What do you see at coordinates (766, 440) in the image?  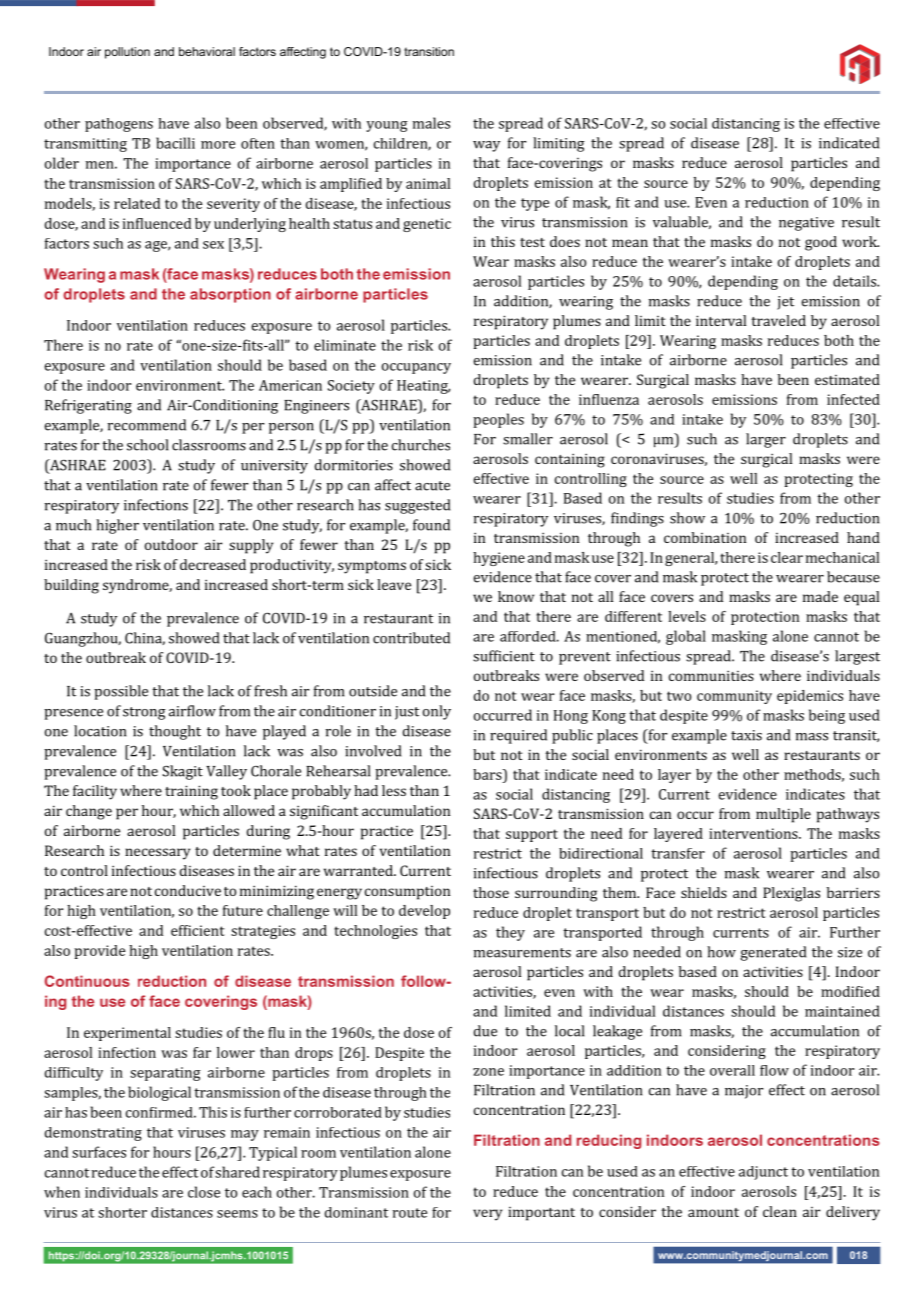 I see `larger` at bounding box center [766, 440].
